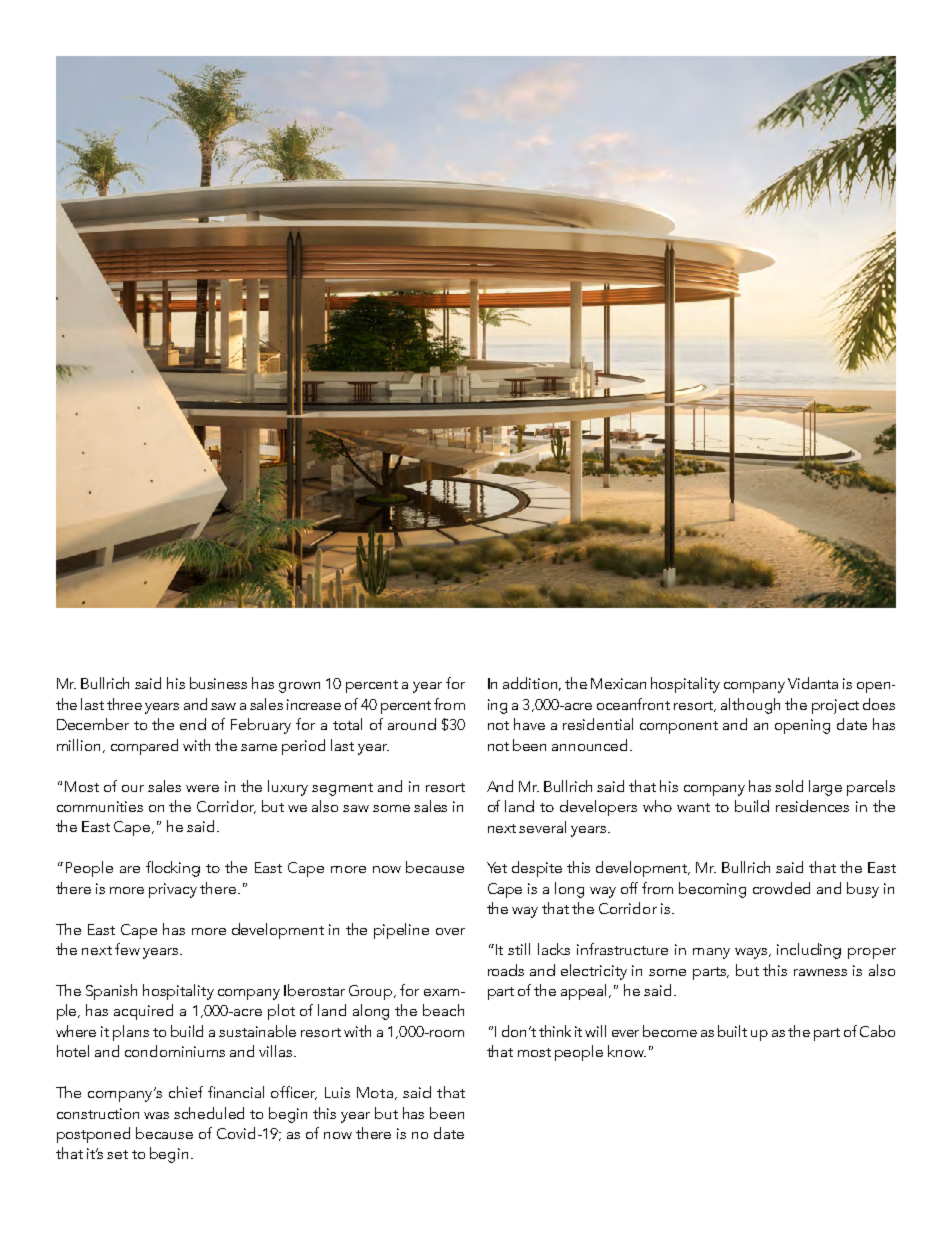  What do you see at coordinates (111, 992) in the screenshot?
I see `Spanish` at bounding box center [111, 992].
